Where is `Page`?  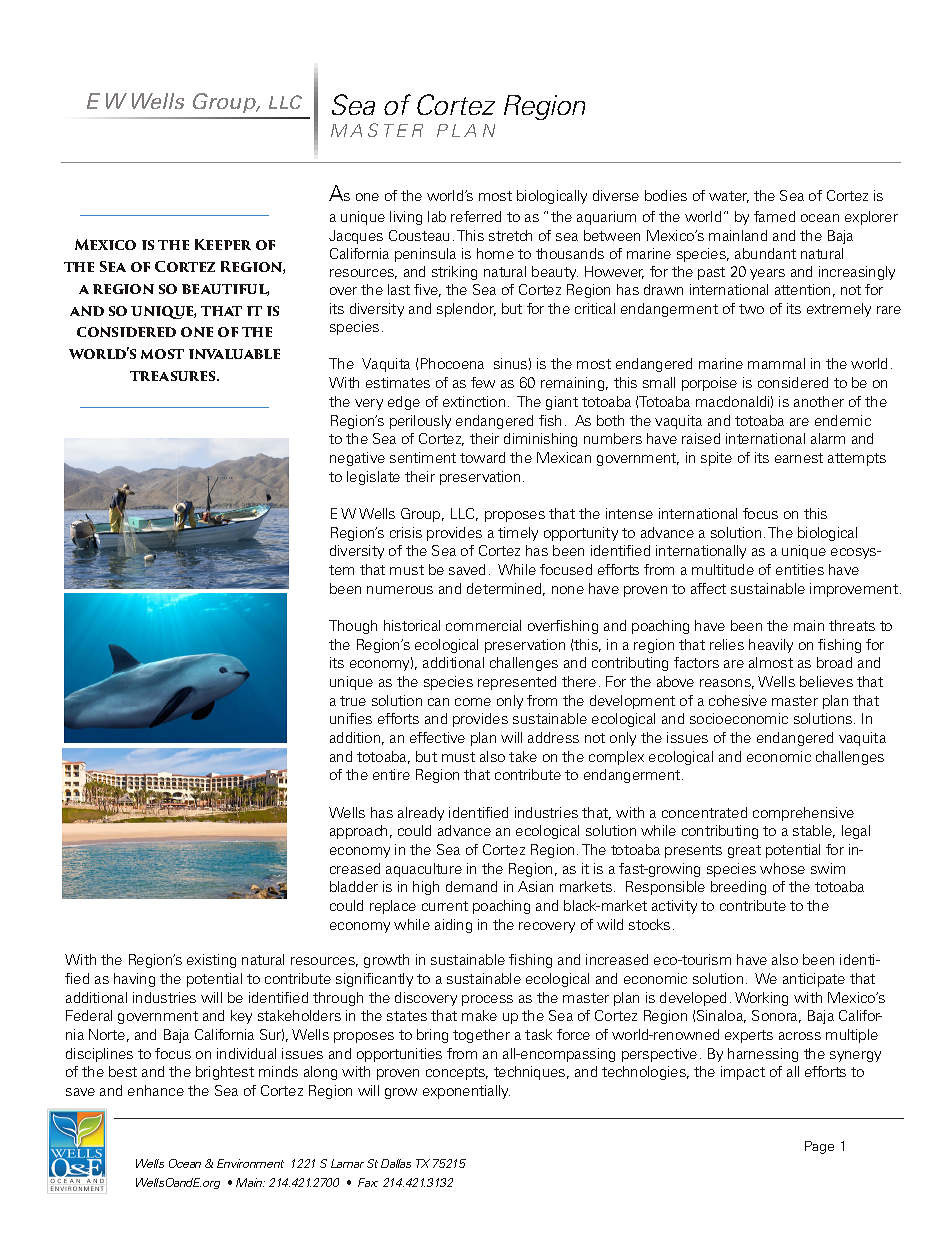 Page is located at coordinates (819, 1147).
